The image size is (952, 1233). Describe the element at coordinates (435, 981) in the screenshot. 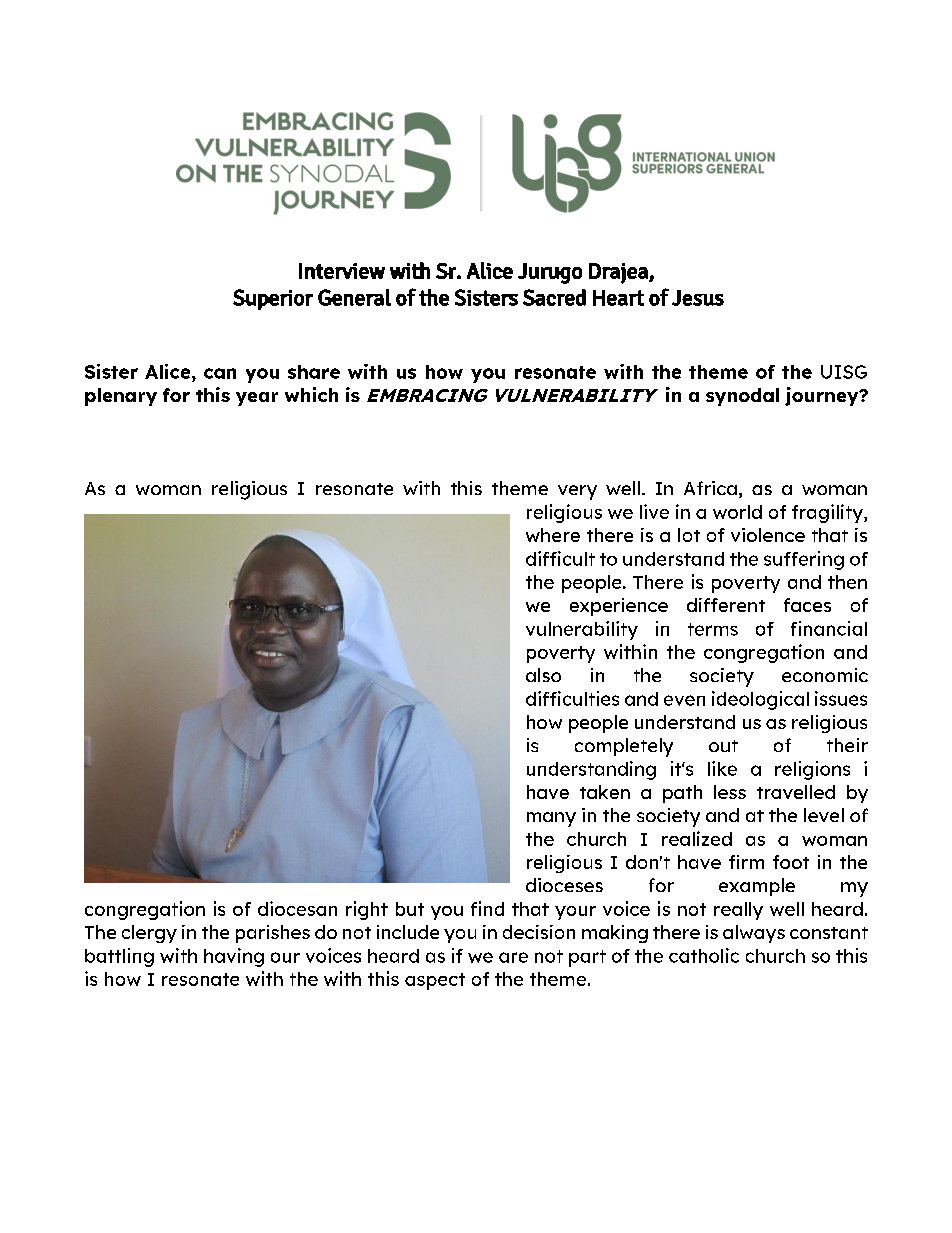

I see `aspect` at that location.
